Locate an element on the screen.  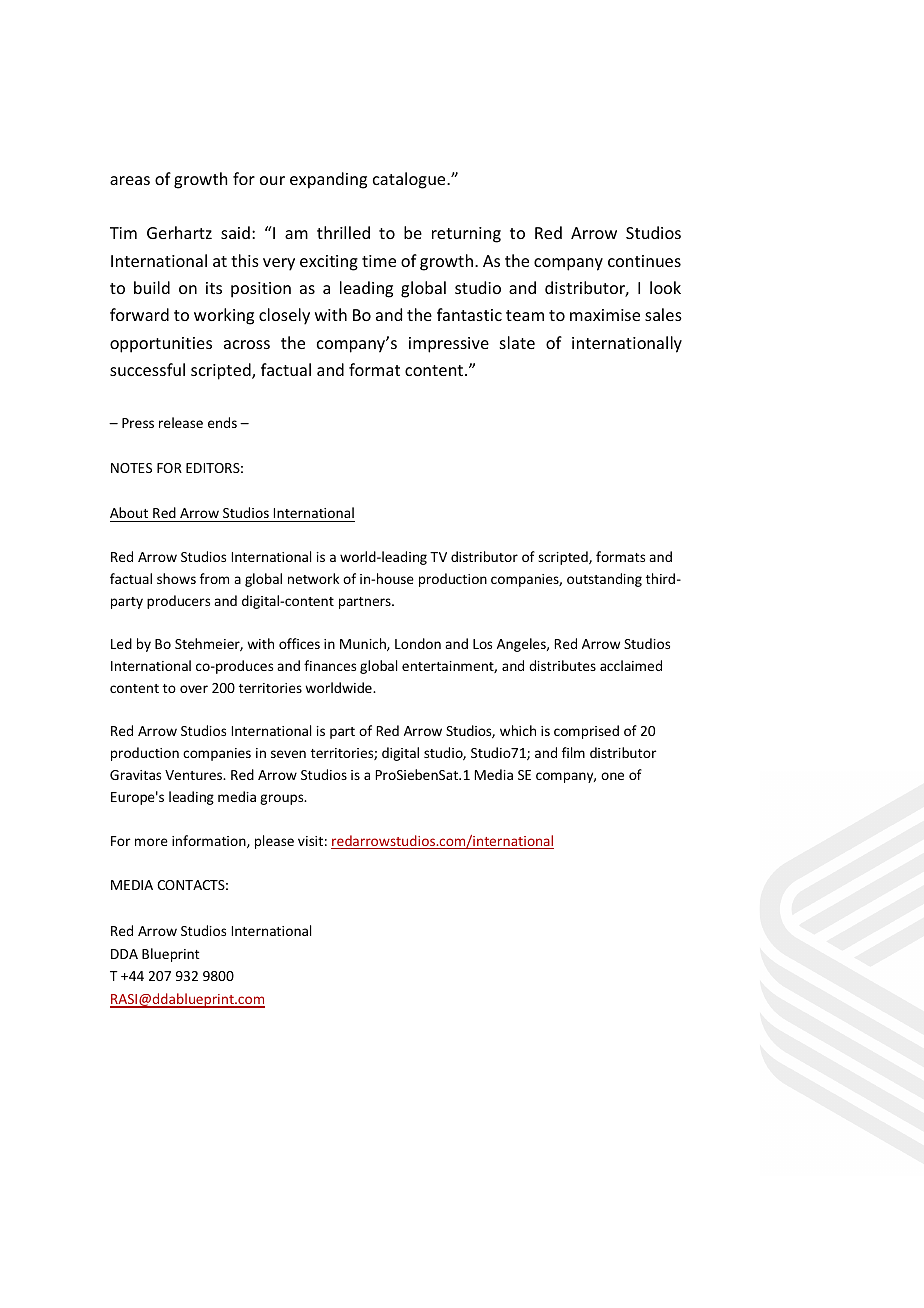
one is located at coordinates (612, 776).
